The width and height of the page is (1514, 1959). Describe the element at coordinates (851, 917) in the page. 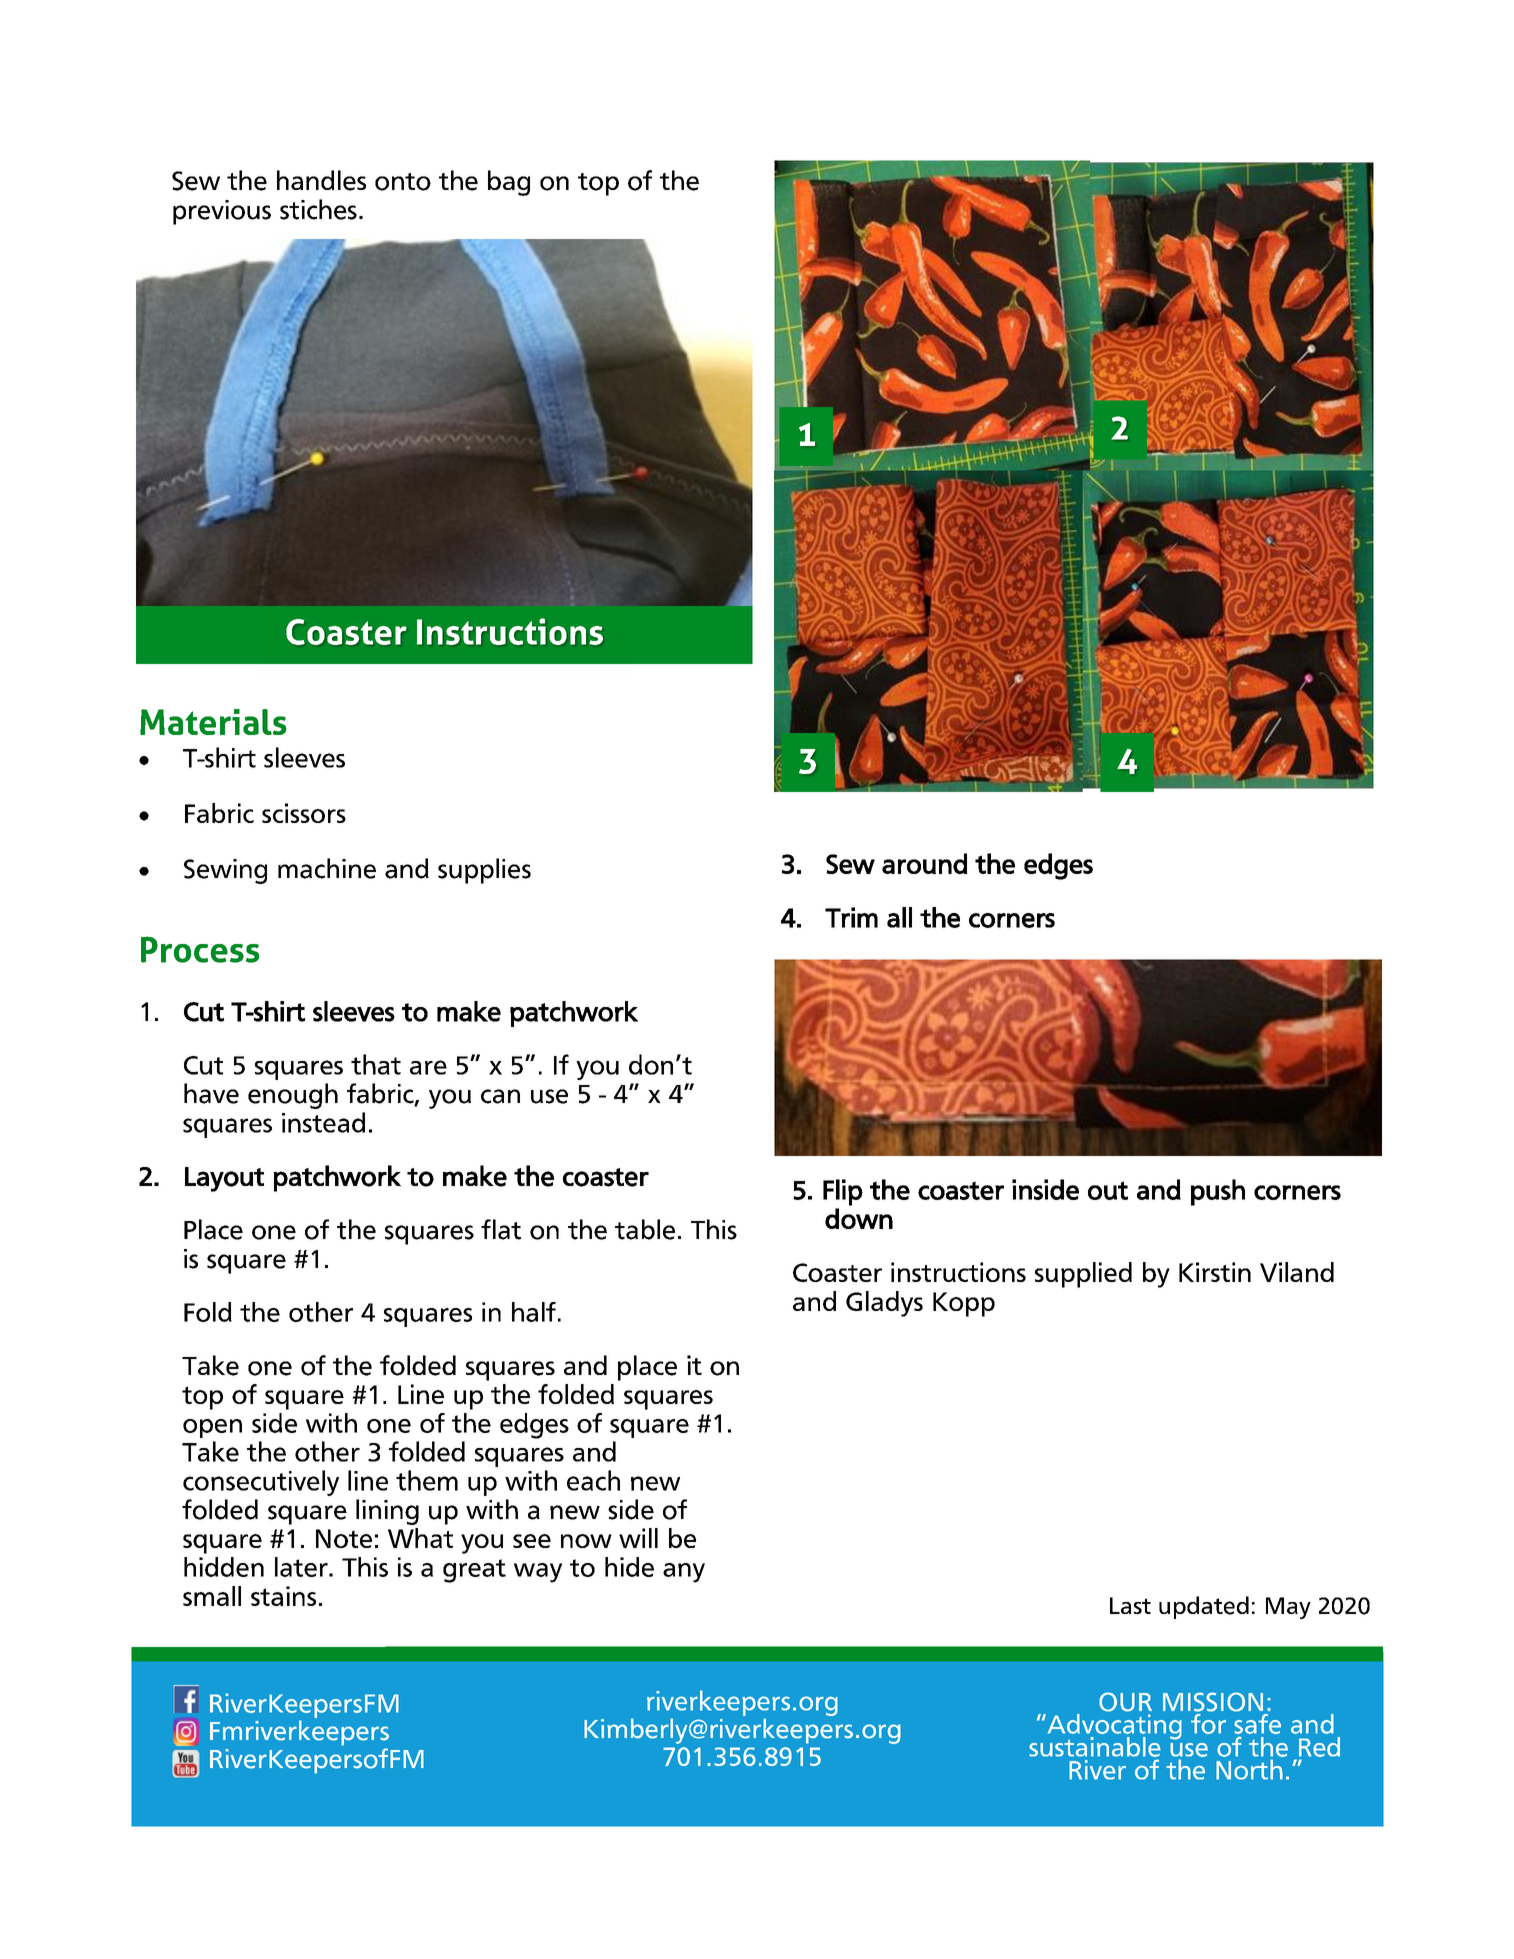

I see `Trim` at that location.
